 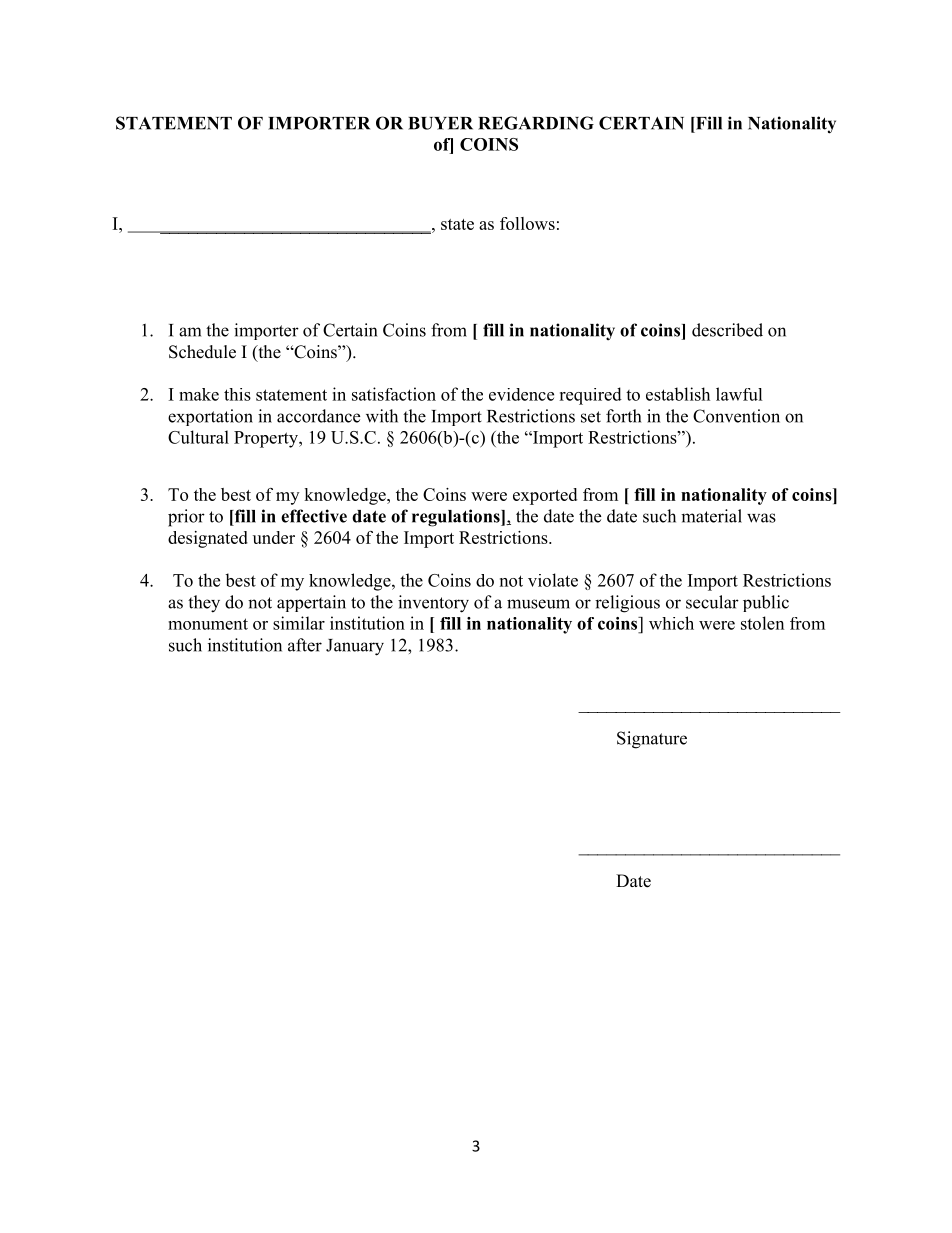 What do you see at coordinates (440, 123) in the document?
I see `BUYER` at bounding box center [440, 123].
